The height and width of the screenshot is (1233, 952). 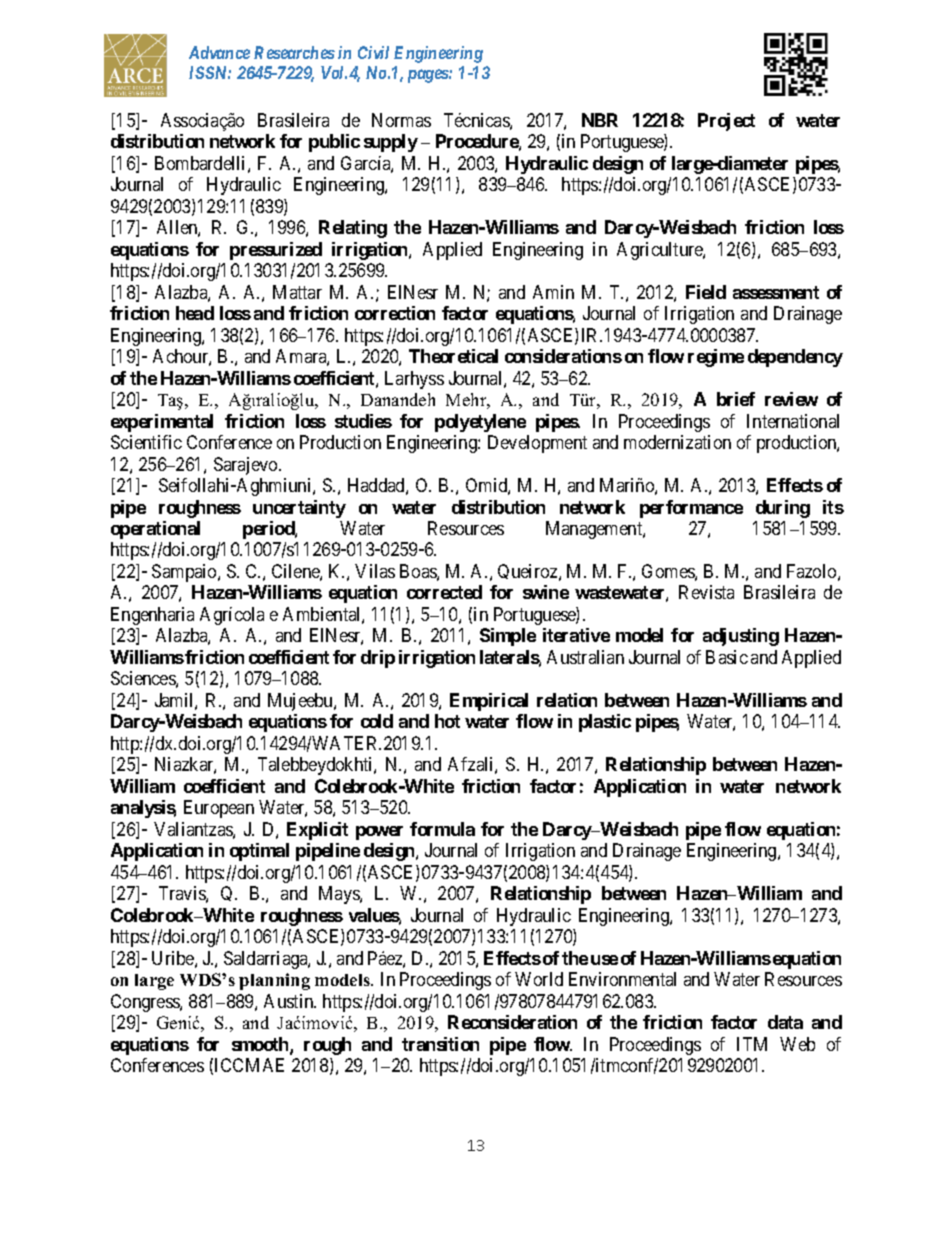 I want to click on Field, so click(x=706, y=292).
